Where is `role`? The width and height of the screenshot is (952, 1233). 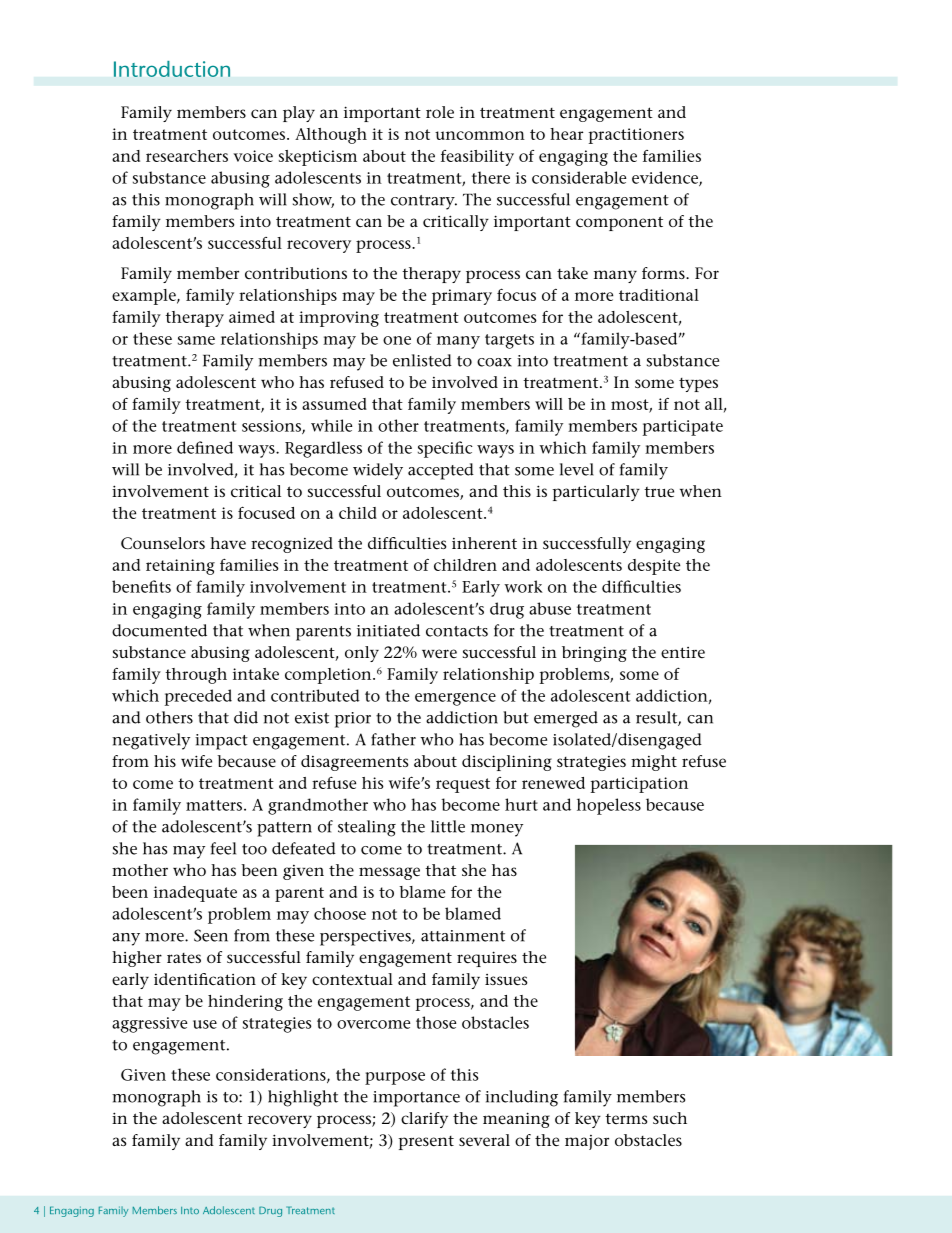 role is located at coordinates (440, 112).
